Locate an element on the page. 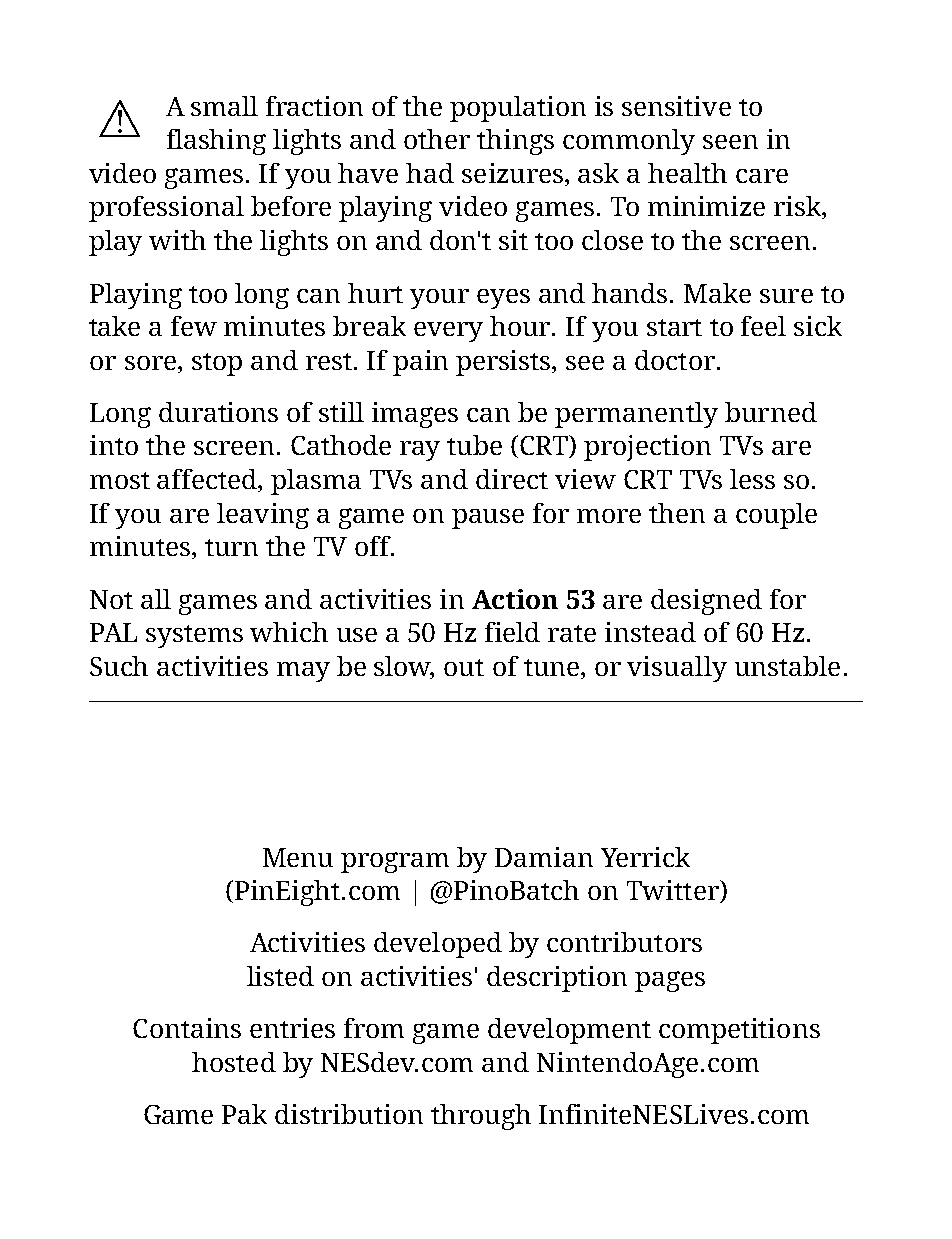 The image size is (952, 1239). seen is located at coordinates (730, 142).
